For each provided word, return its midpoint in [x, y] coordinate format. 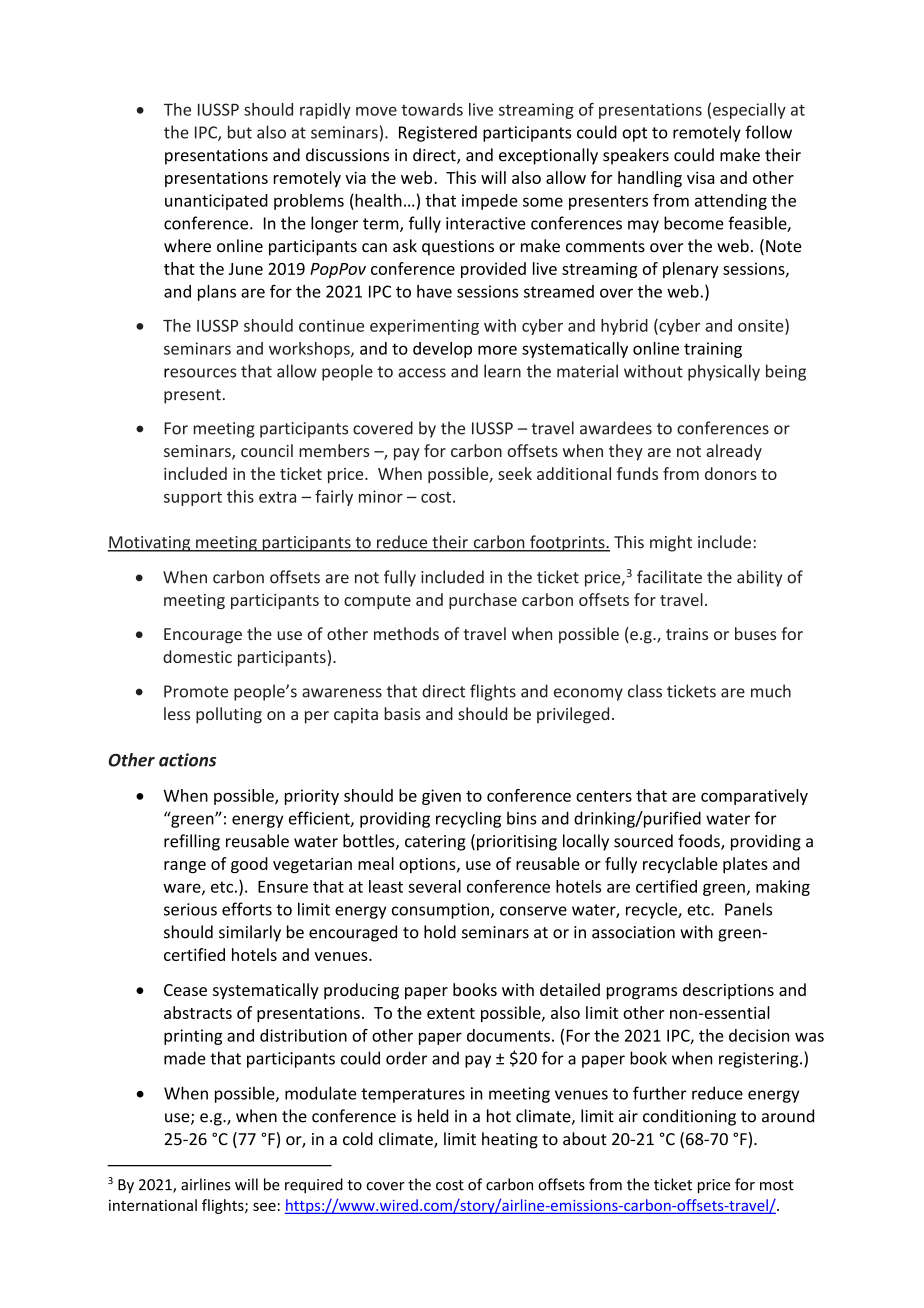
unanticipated [216, 202]
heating [510, 1140]
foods [700, 842]
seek [515, 473]
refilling [192, 842]
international [153, 1205]
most [777, 1185]
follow [768, 132]
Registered [438, 133]
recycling [468, 819]
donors [731, 473]
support [193, 498]
